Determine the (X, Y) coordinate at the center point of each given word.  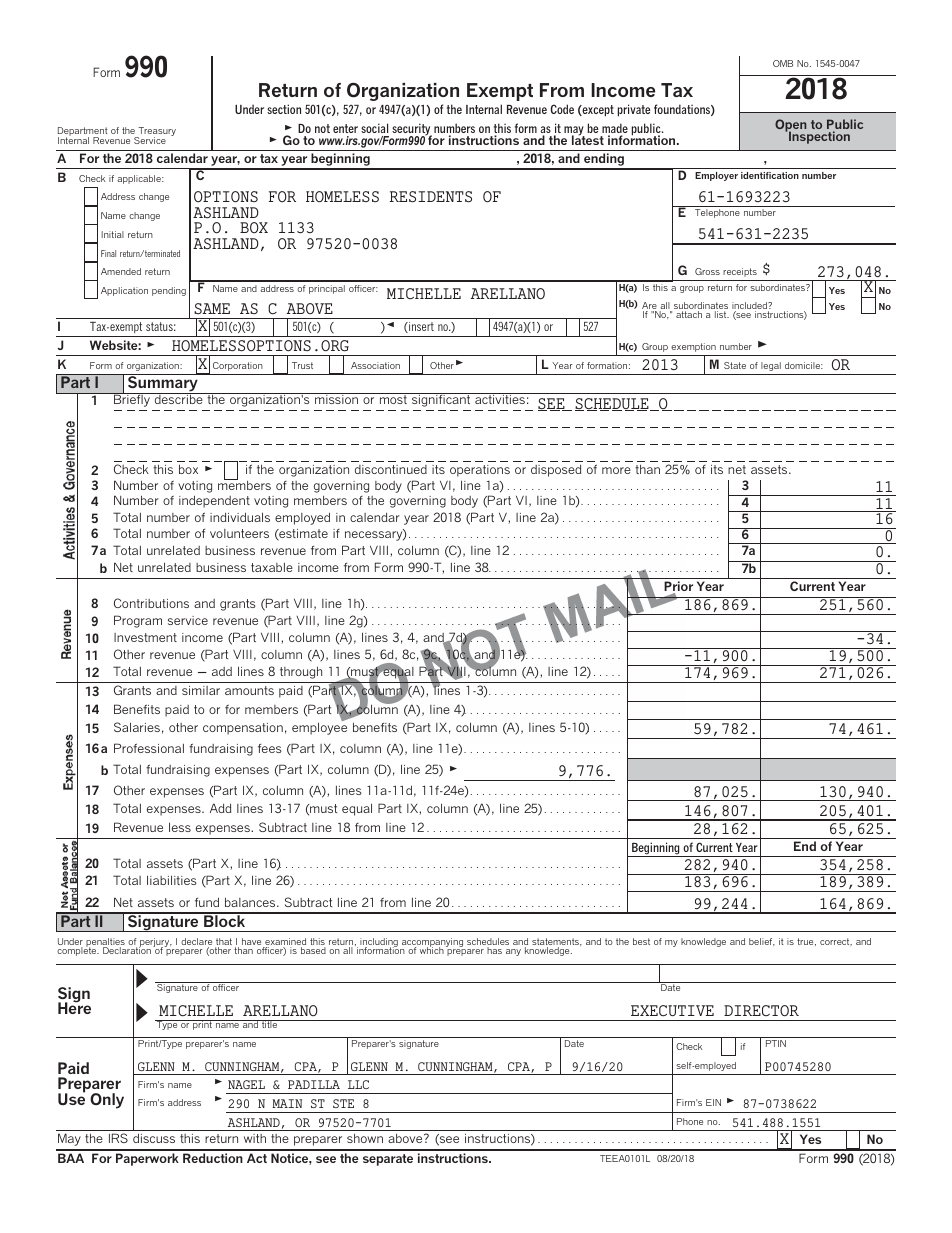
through (301, 673)
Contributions (151, 603)
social (374, 128)
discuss (154, 1138)
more (616, 470)
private (634, 110)
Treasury (156, 133)
